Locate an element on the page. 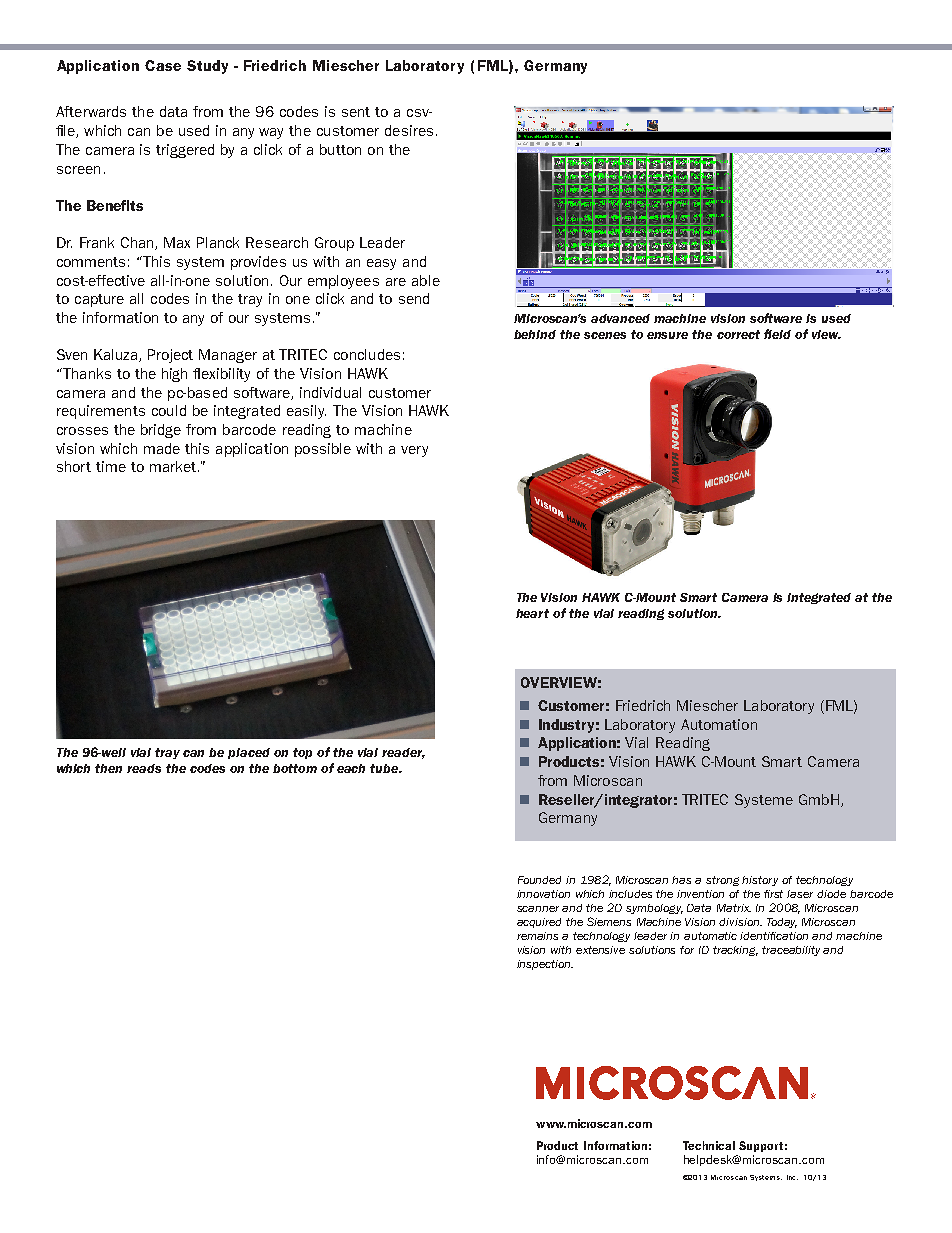 The width and height of the page is (952, 1233). inspection is located at coordinates (545, 965).
